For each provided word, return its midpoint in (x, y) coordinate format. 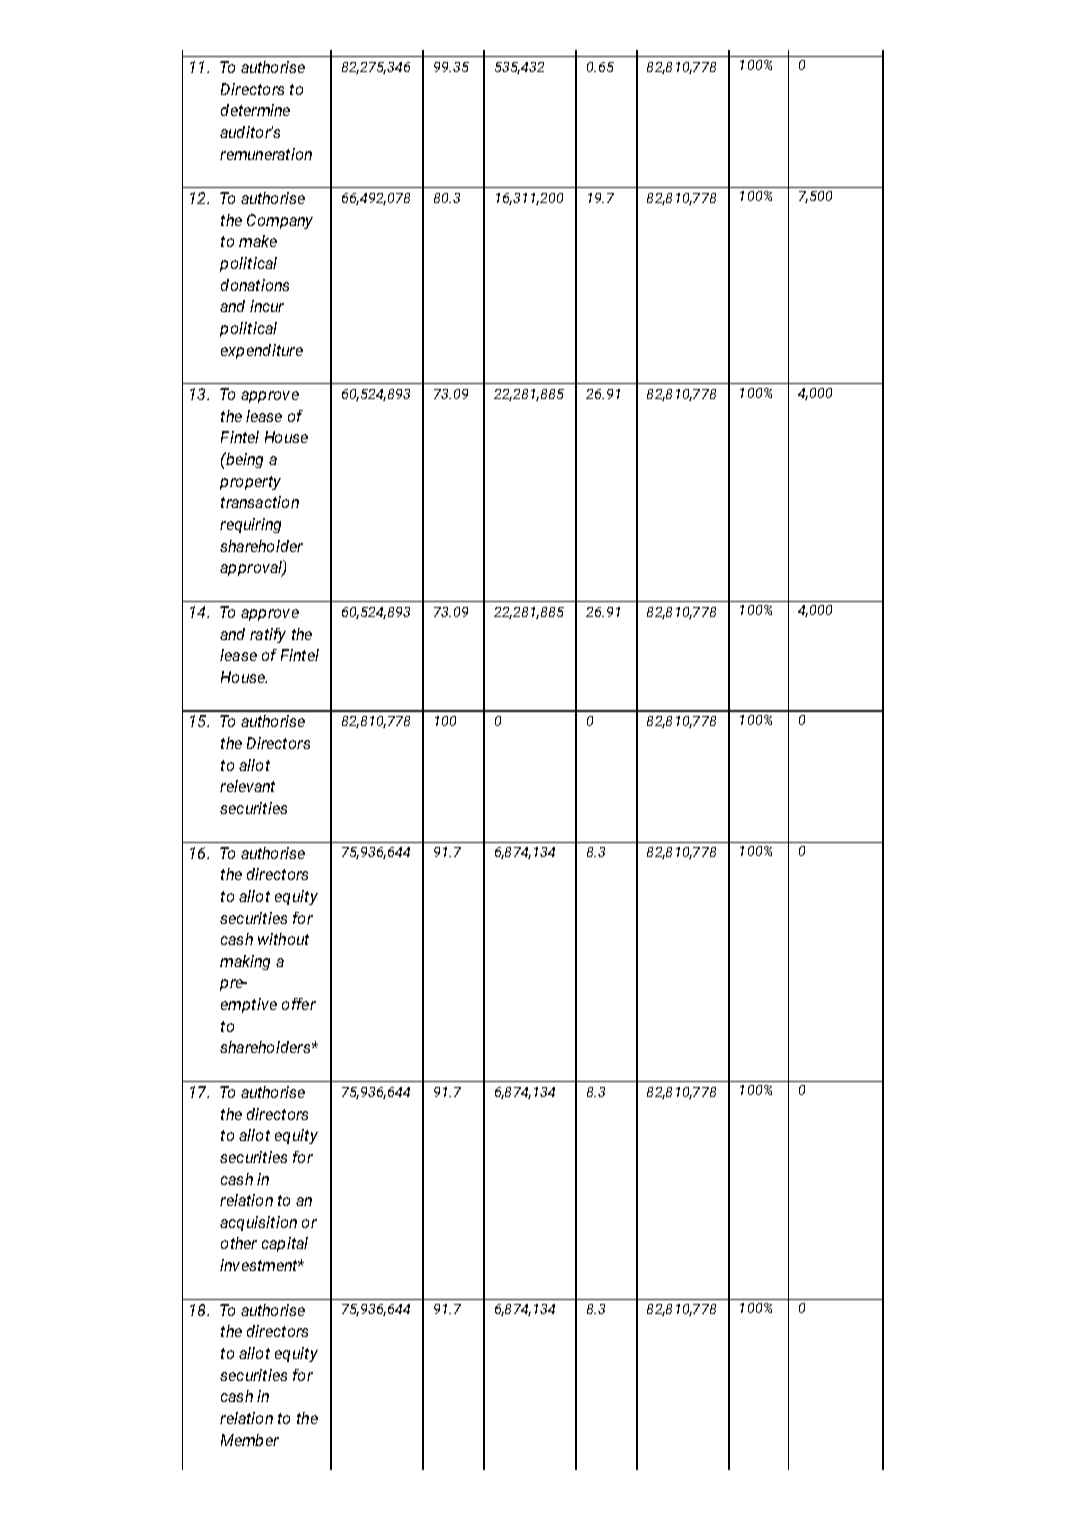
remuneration (266, 154)
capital (285, 1244)
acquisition (258, 1223)
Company (280, 221)
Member (250, 1440)
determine (255, 110)
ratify (268, 635)
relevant (247, 786)
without (283, 939)
